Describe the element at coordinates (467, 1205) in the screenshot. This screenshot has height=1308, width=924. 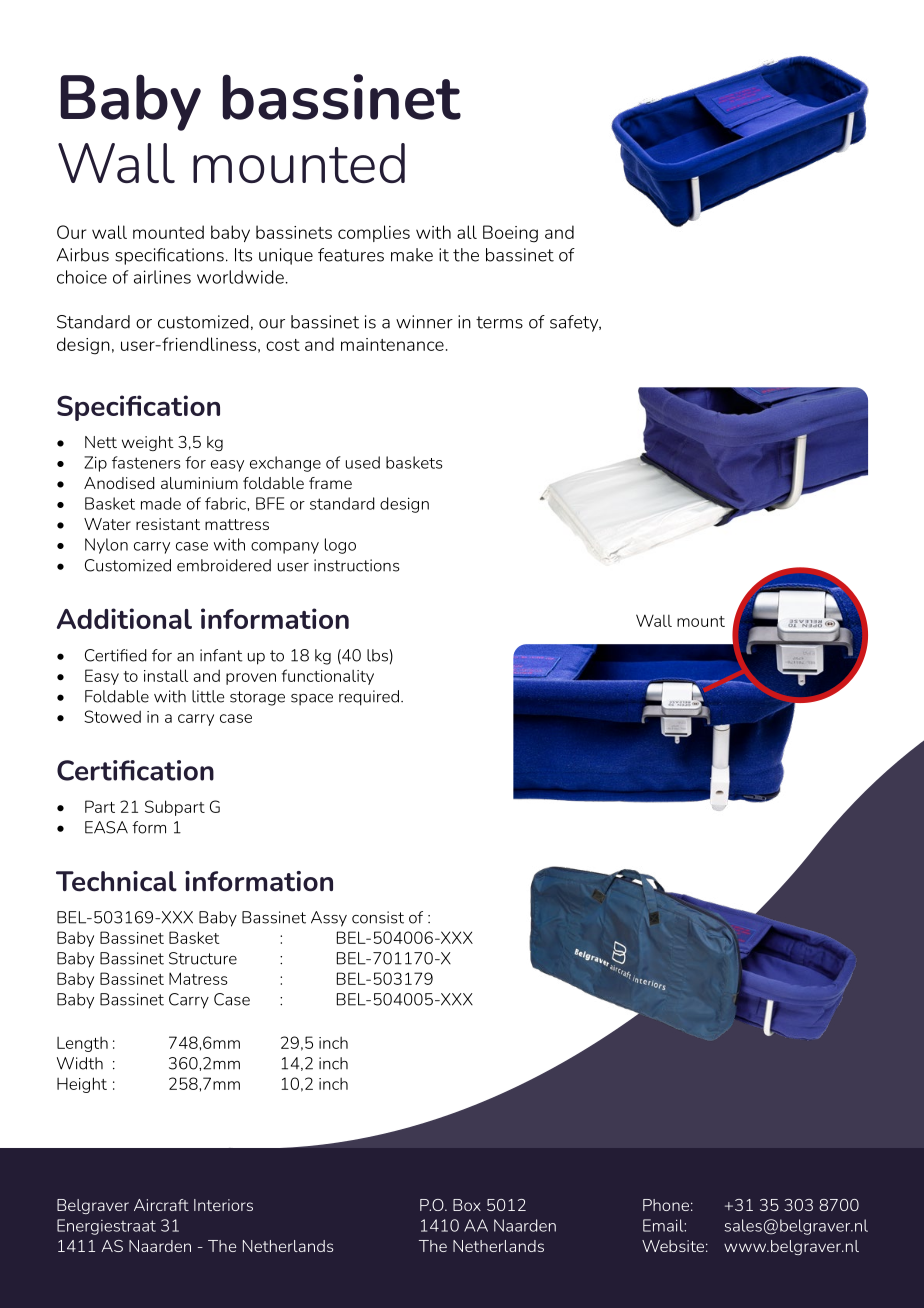
I see `Box` at that location.
